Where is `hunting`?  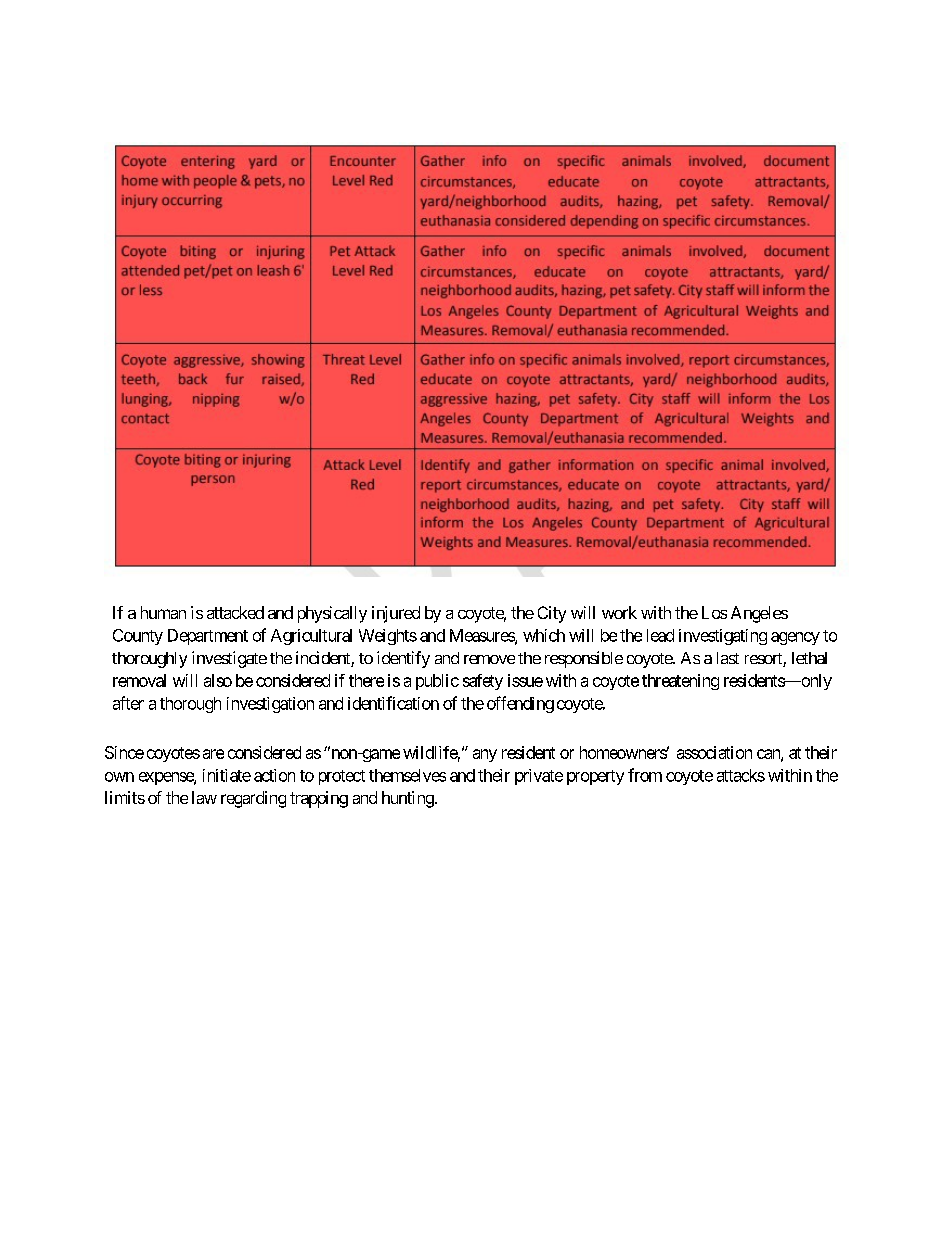
hunting is located at coordinates (408, 799).
